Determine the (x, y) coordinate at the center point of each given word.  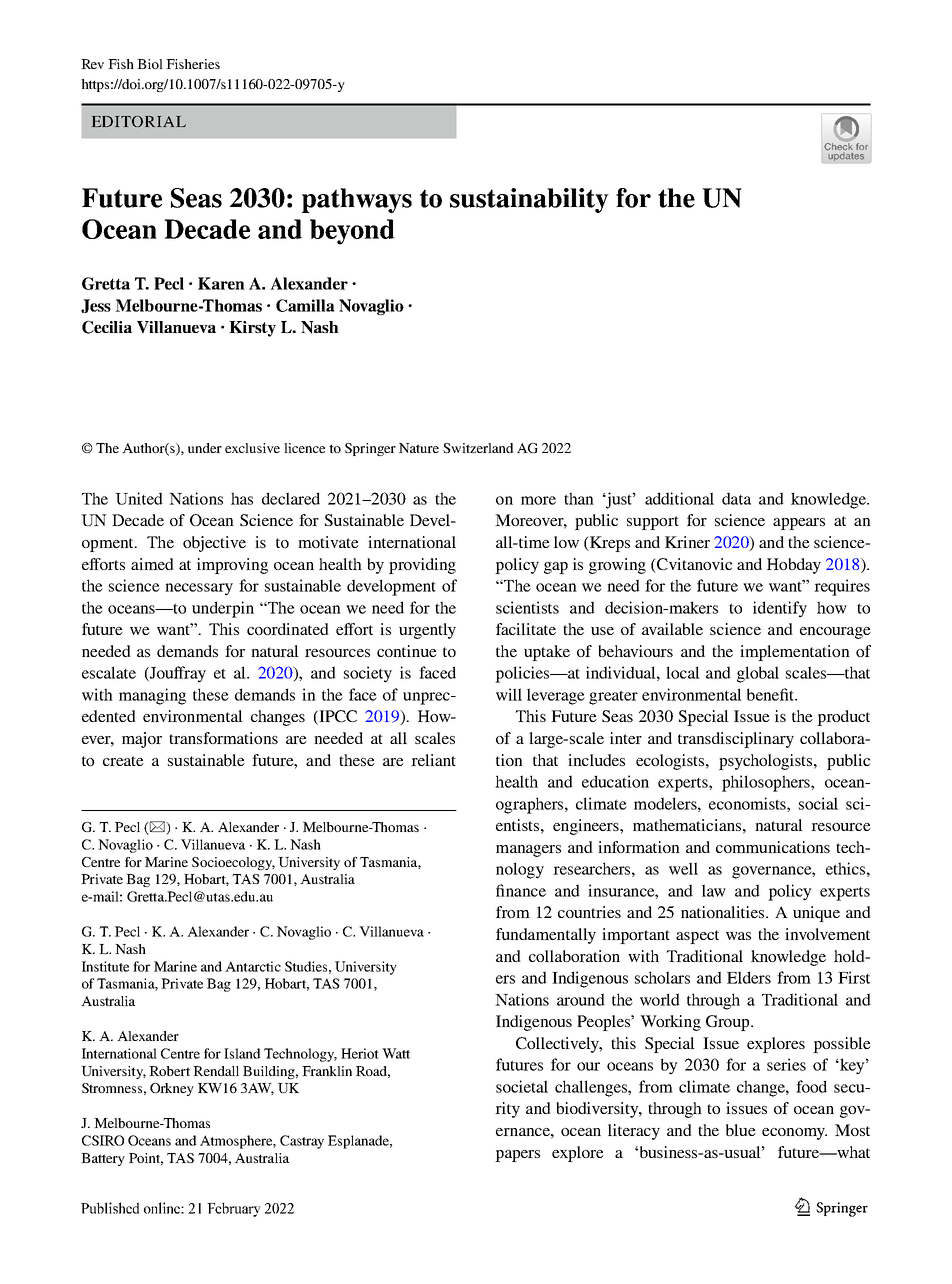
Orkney (172, 1089)
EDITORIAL (139, 121)
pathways (357, 200)
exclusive (252, 448)
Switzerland (478, 448)
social (818, 803)
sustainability (529, 200)
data (736, 498)
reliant (433, 760)
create (123, 761)
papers (517, 1156)
